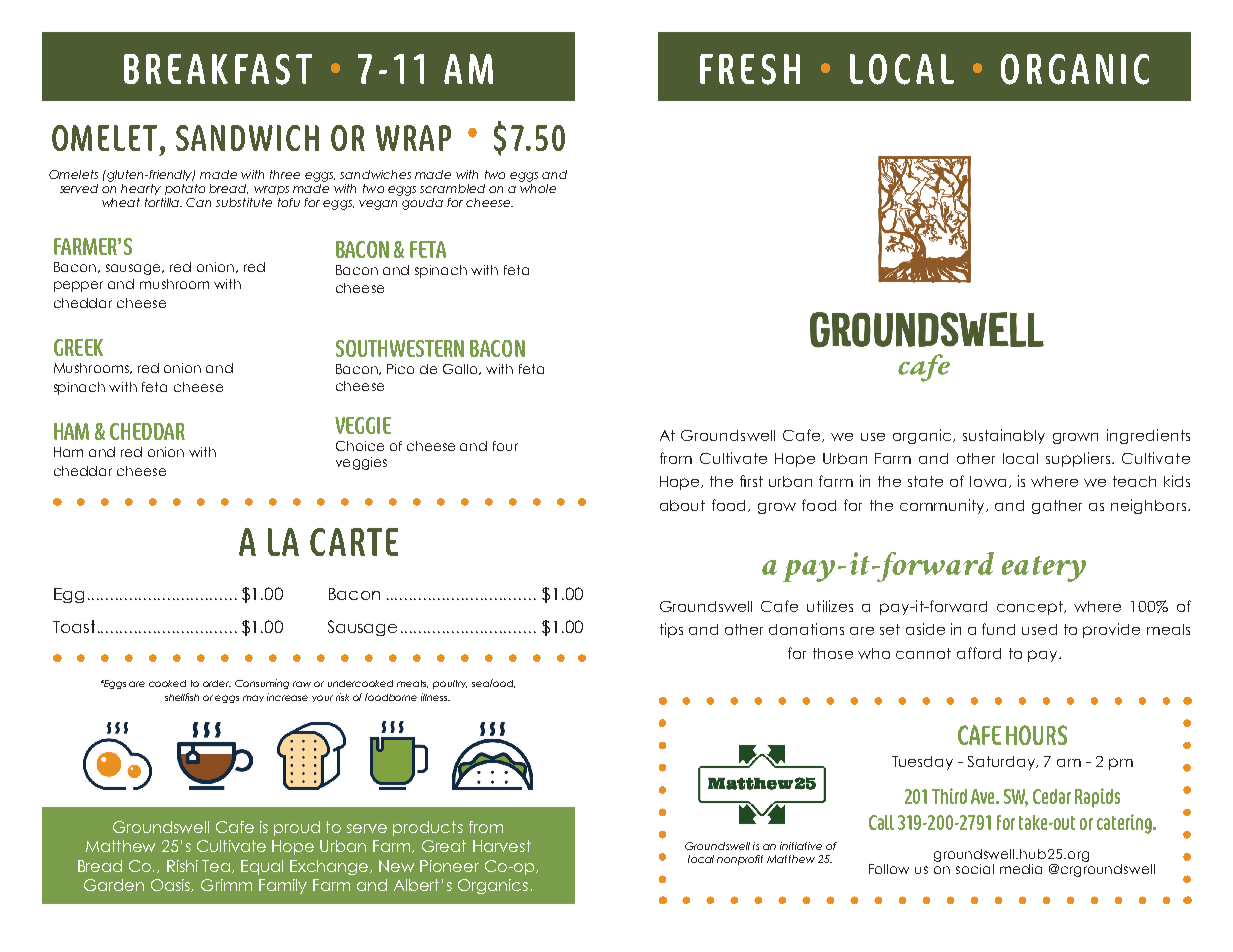 This screenshot has width=1233, height=952. I want to click on potato, so click(185, 189).
